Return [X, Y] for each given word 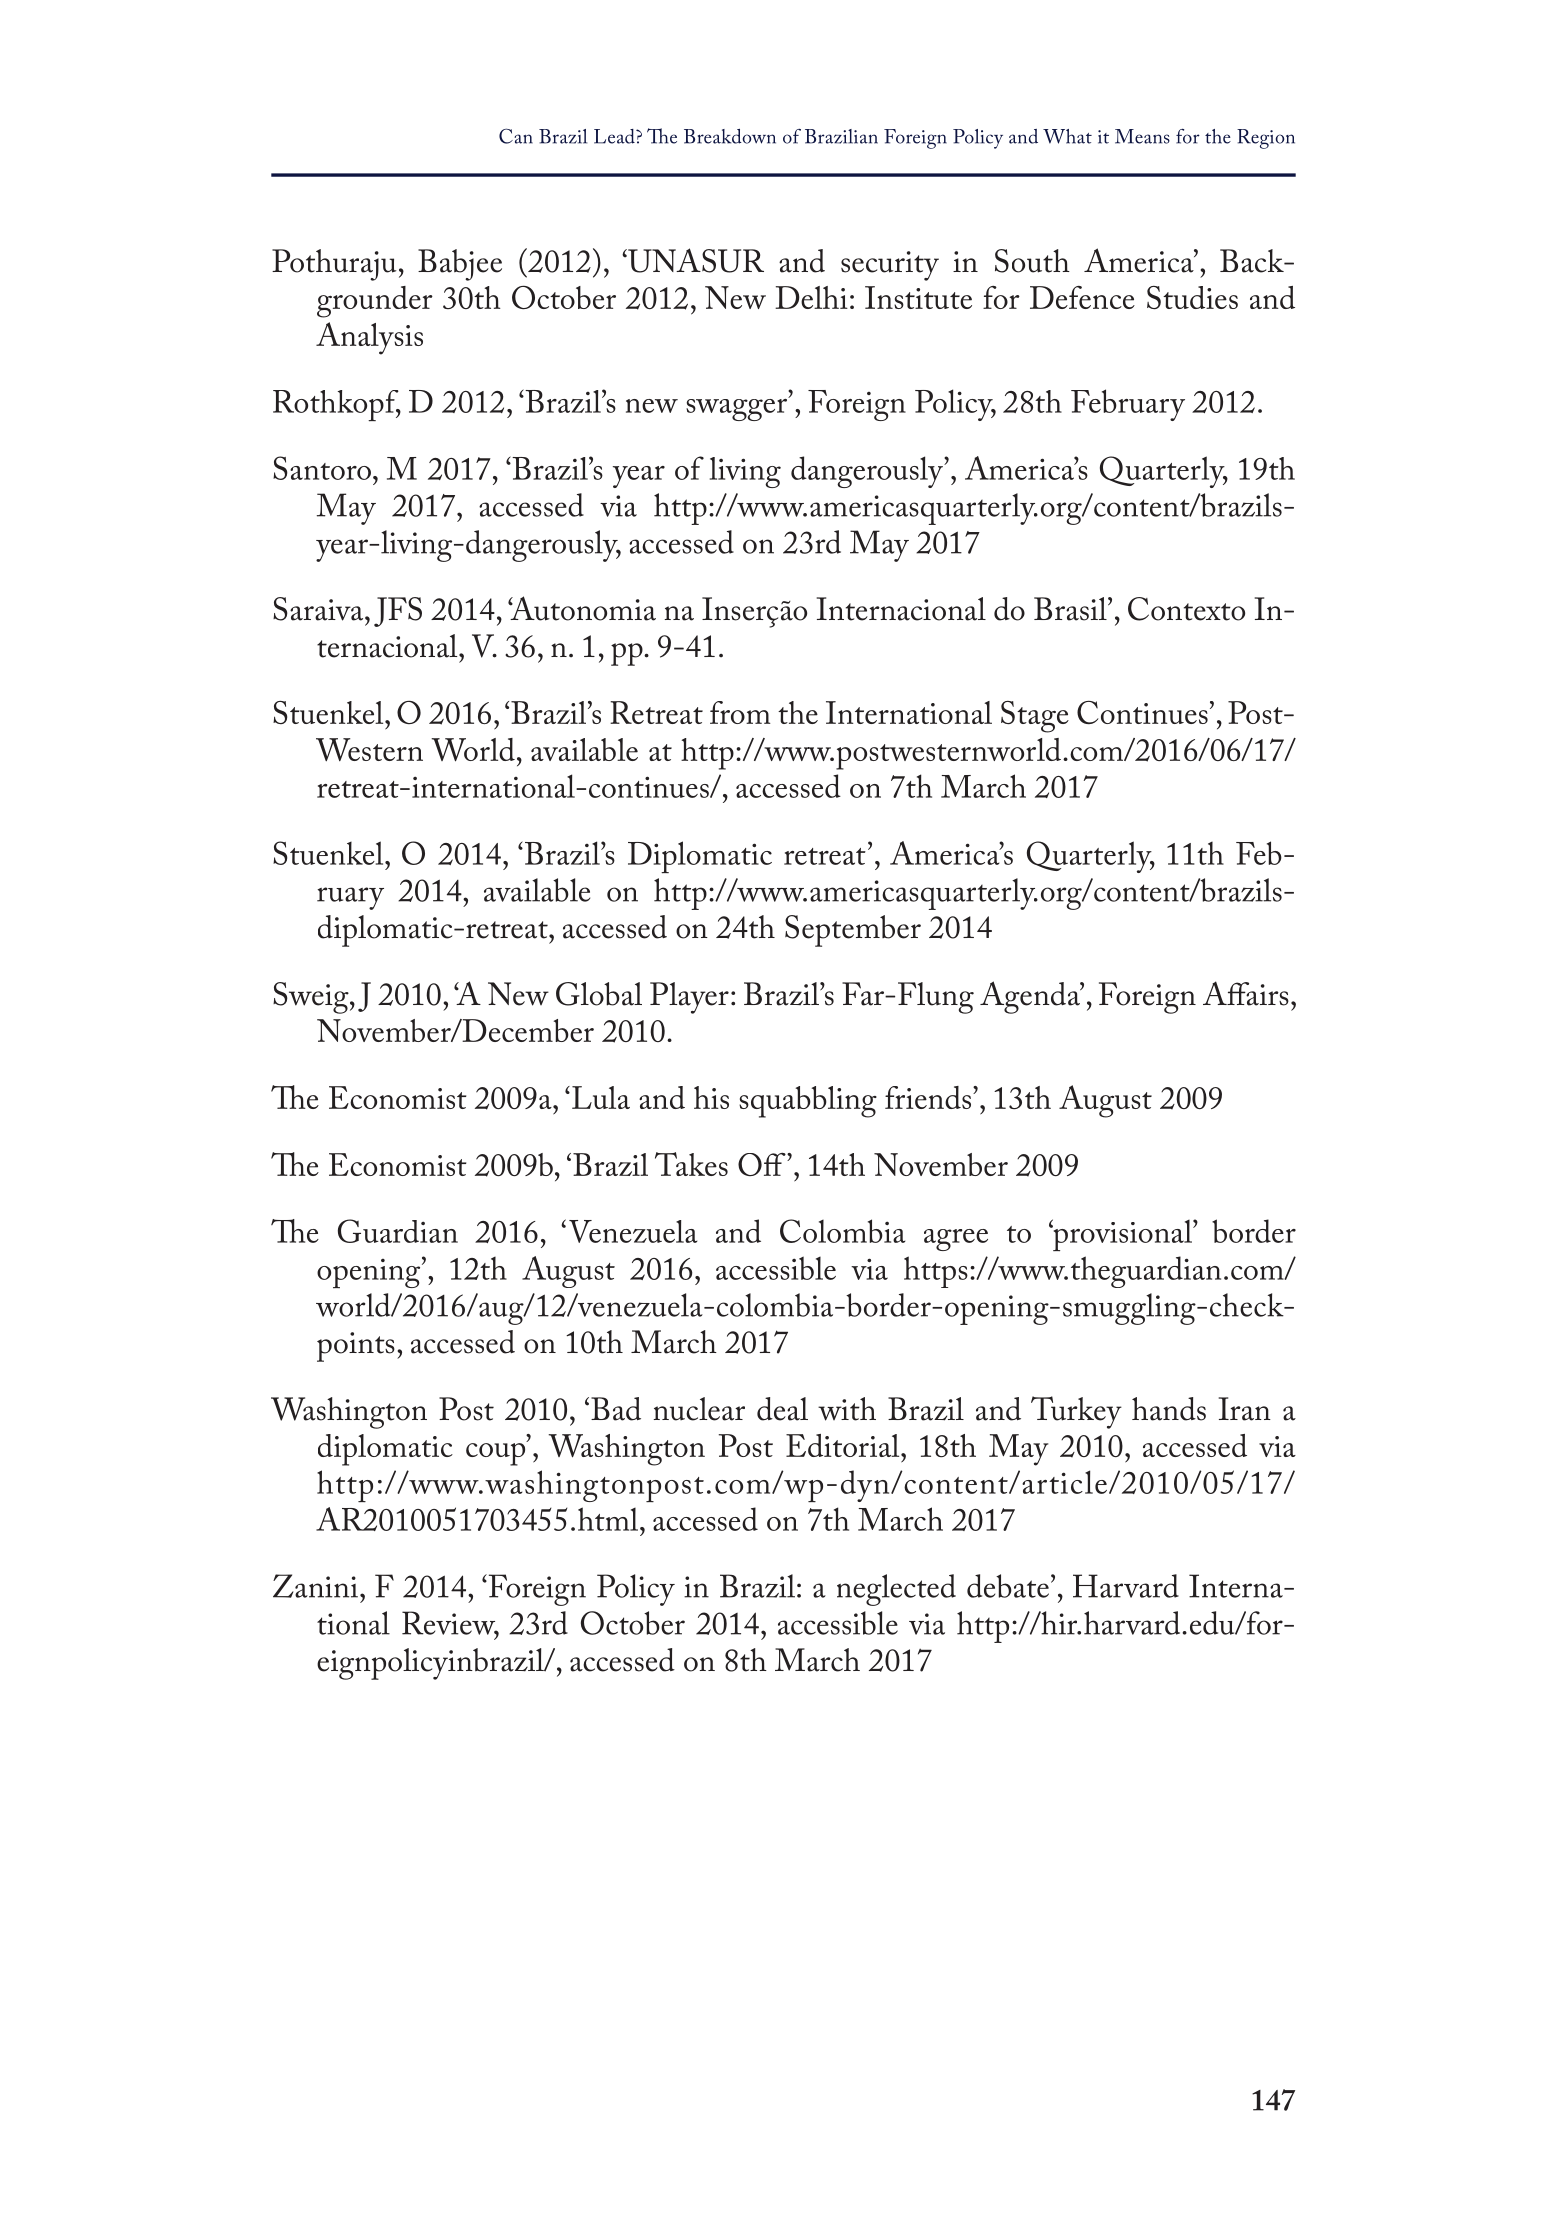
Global [599, 994]
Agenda [1031, 997]
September [853, 931]
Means [1142, 136]
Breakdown [730, 136]
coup [497, 1453]
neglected [896, 1590]
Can [516, 136]
